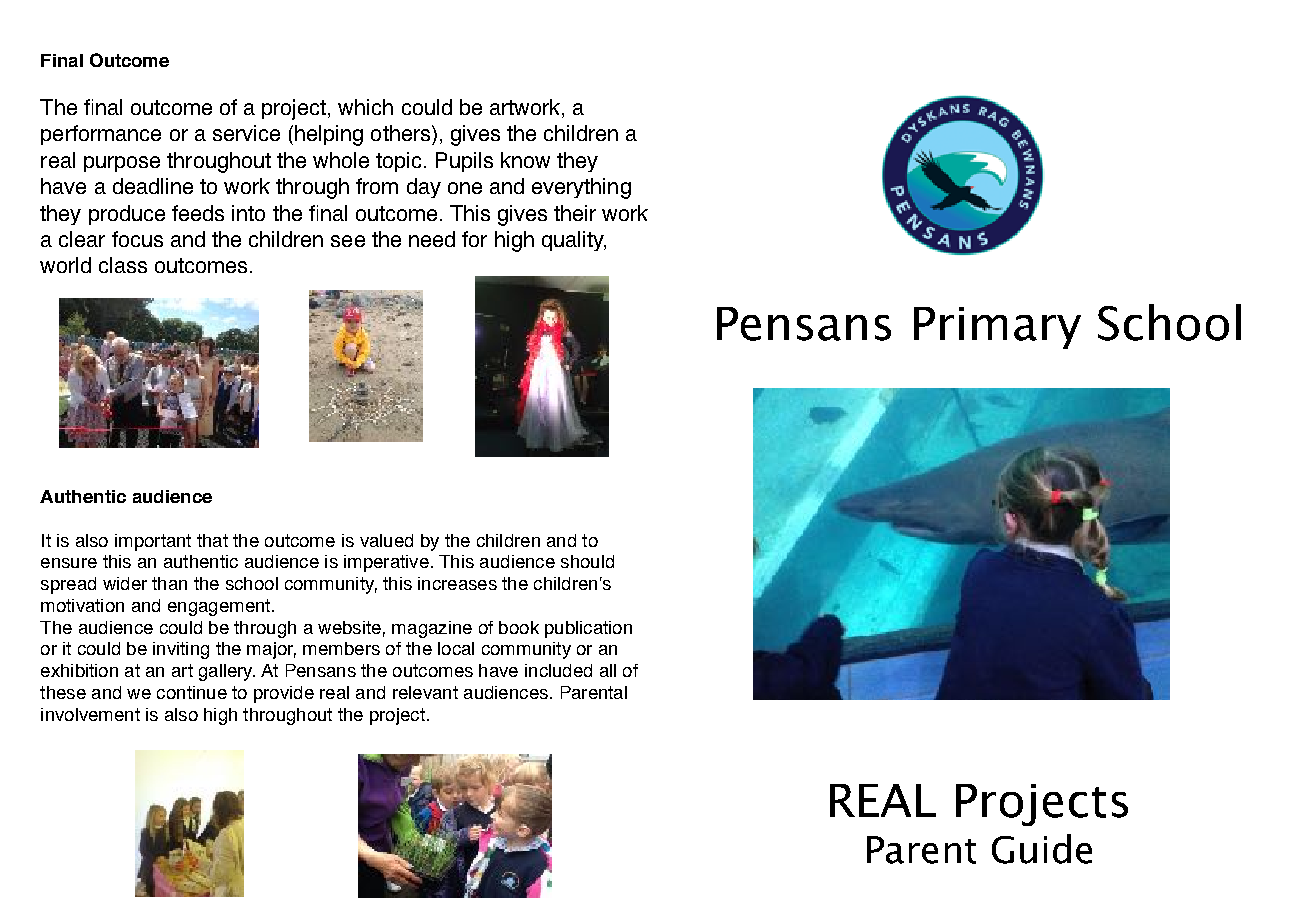 This screenshot has width=1308, height=924. I want to click on book, so click(519, 627).
